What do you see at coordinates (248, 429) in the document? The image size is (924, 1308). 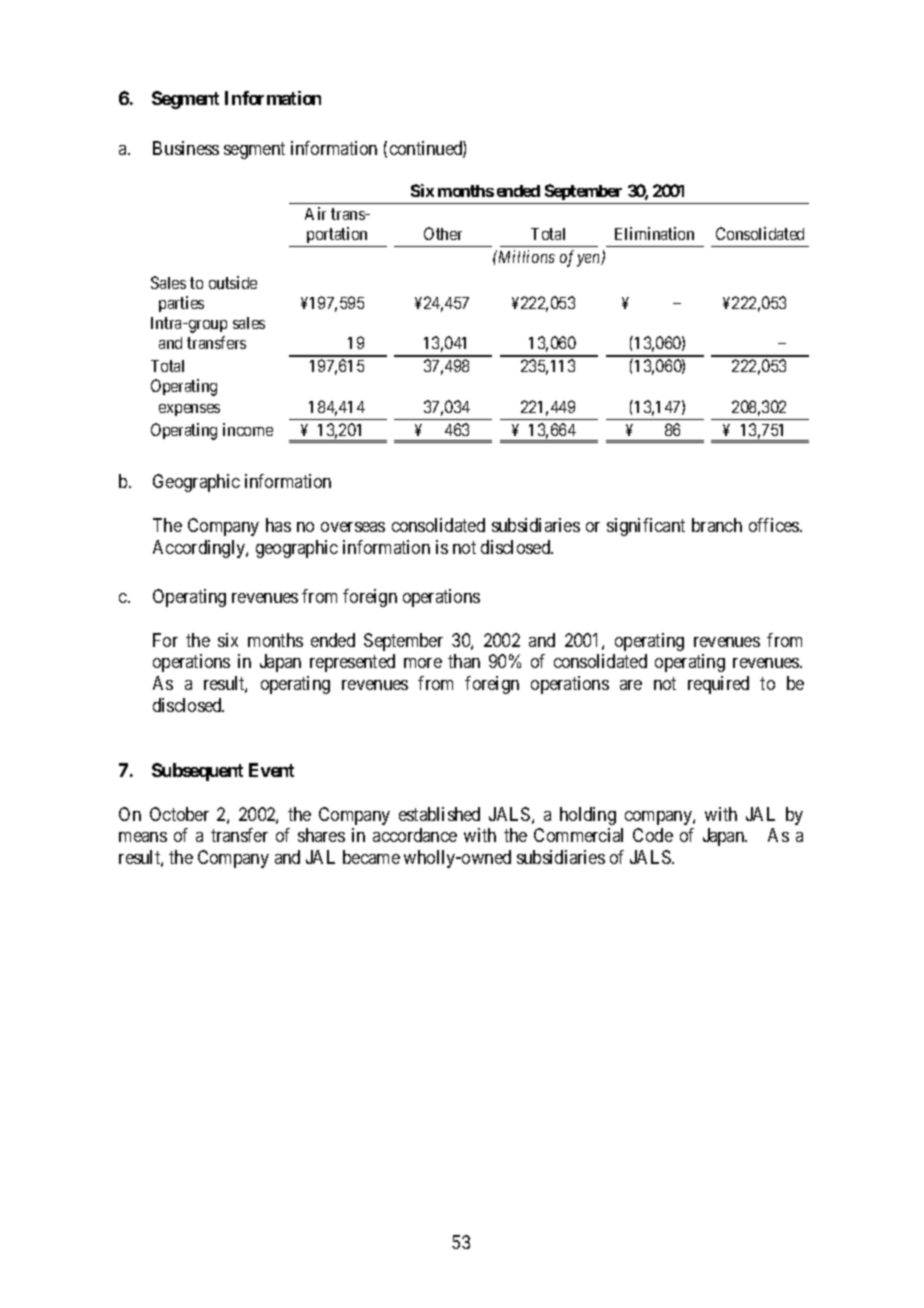 I see `income` at bounding box center [248, 429].
